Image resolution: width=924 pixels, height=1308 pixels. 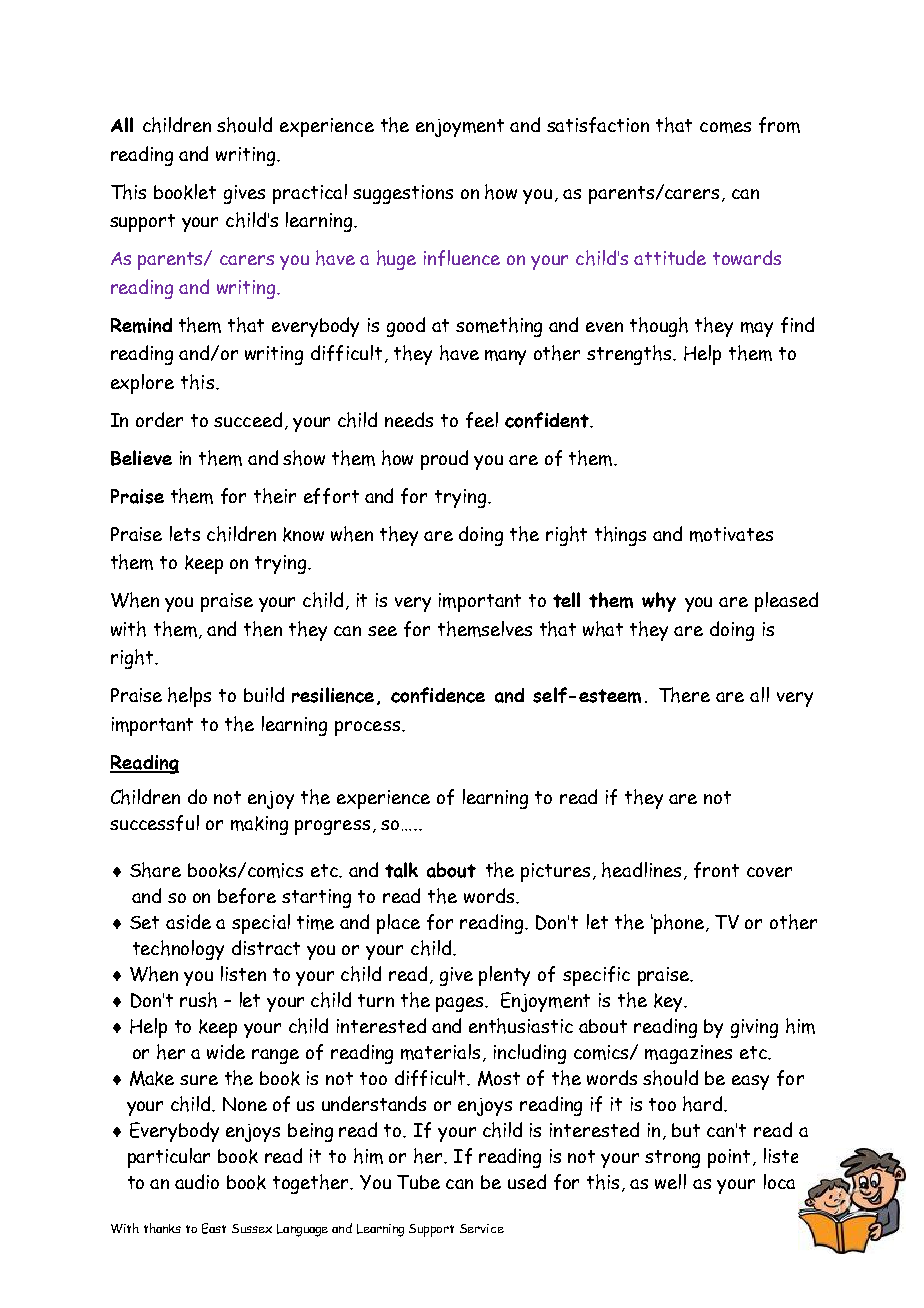 I want to click on making, so click(x=259, y=825).
